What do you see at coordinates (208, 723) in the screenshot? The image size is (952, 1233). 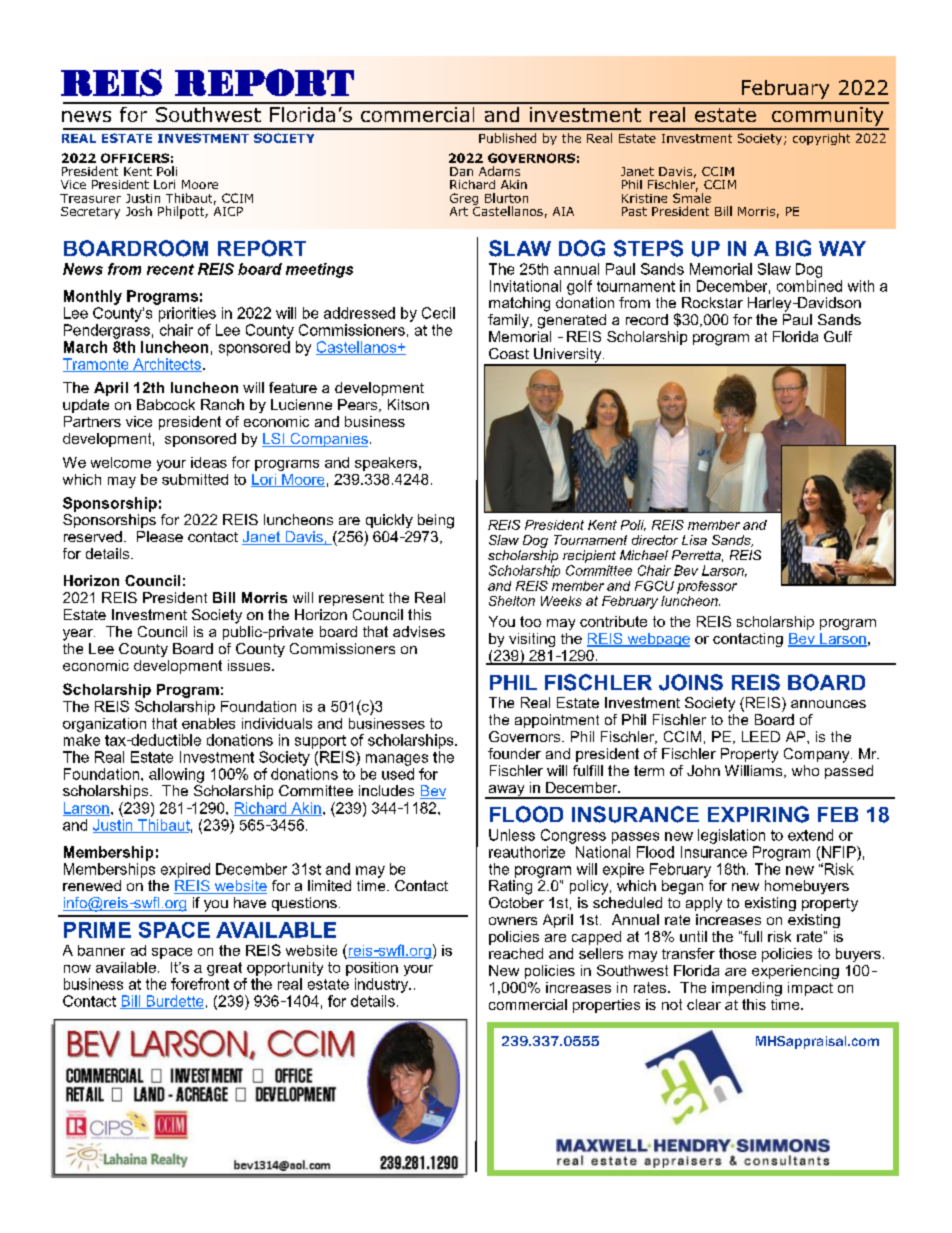 I see `enables` at bounding box center [208, 723].
